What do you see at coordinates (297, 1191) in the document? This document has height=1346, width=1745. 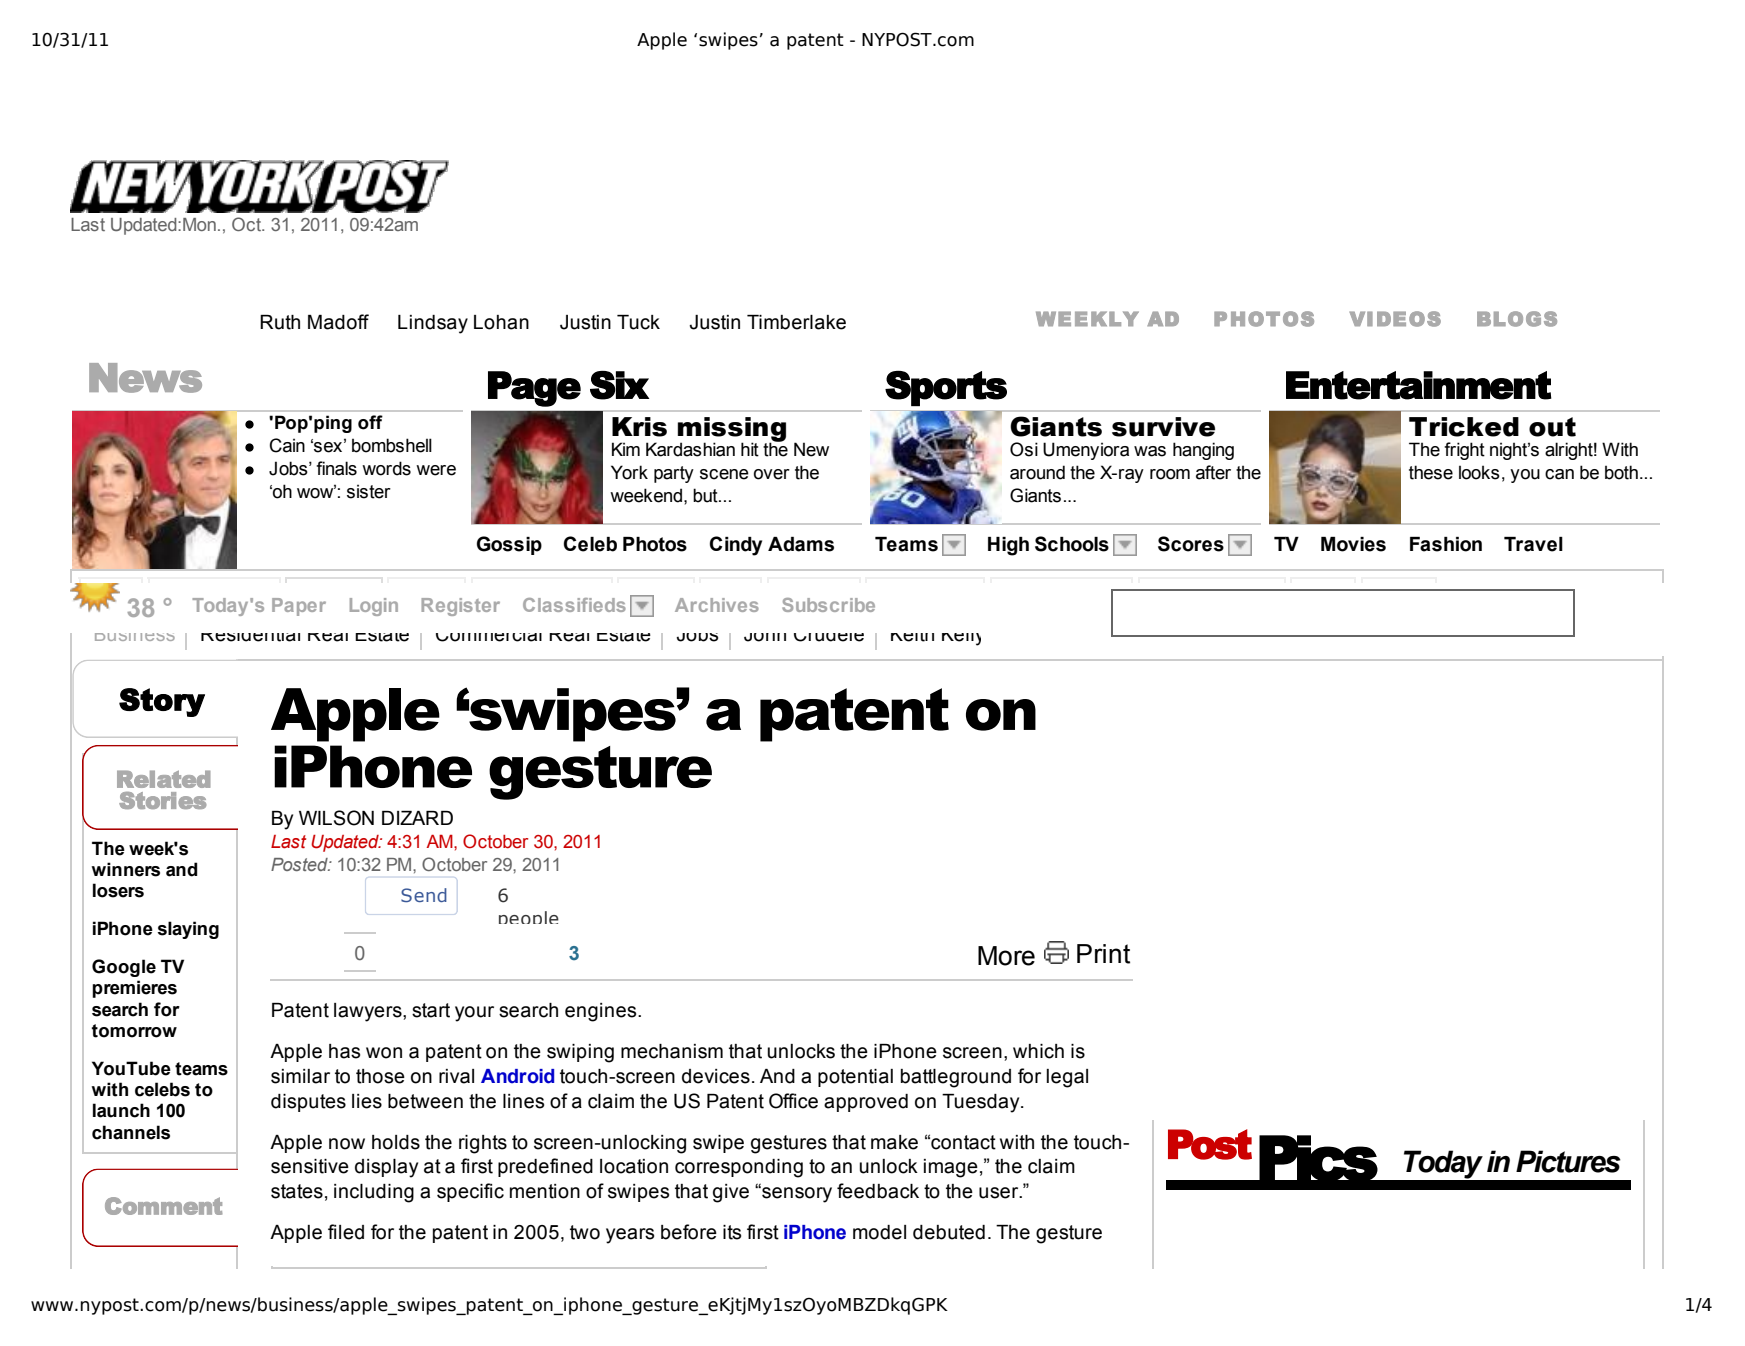 I see `states` at bounding box center [297, 1191].
